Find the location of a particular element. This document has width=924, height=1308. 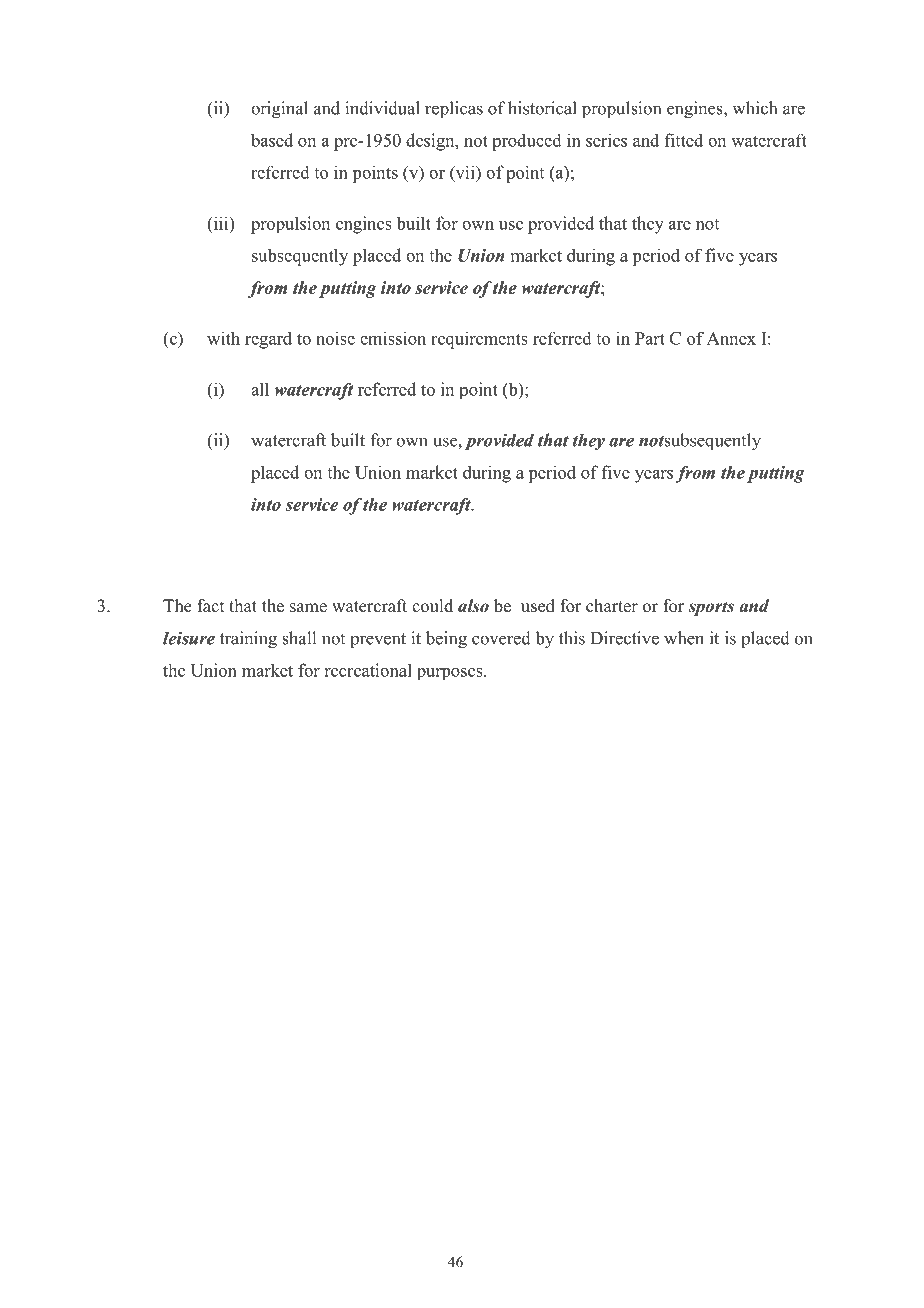

sports is located at coordinates (711, 608).
